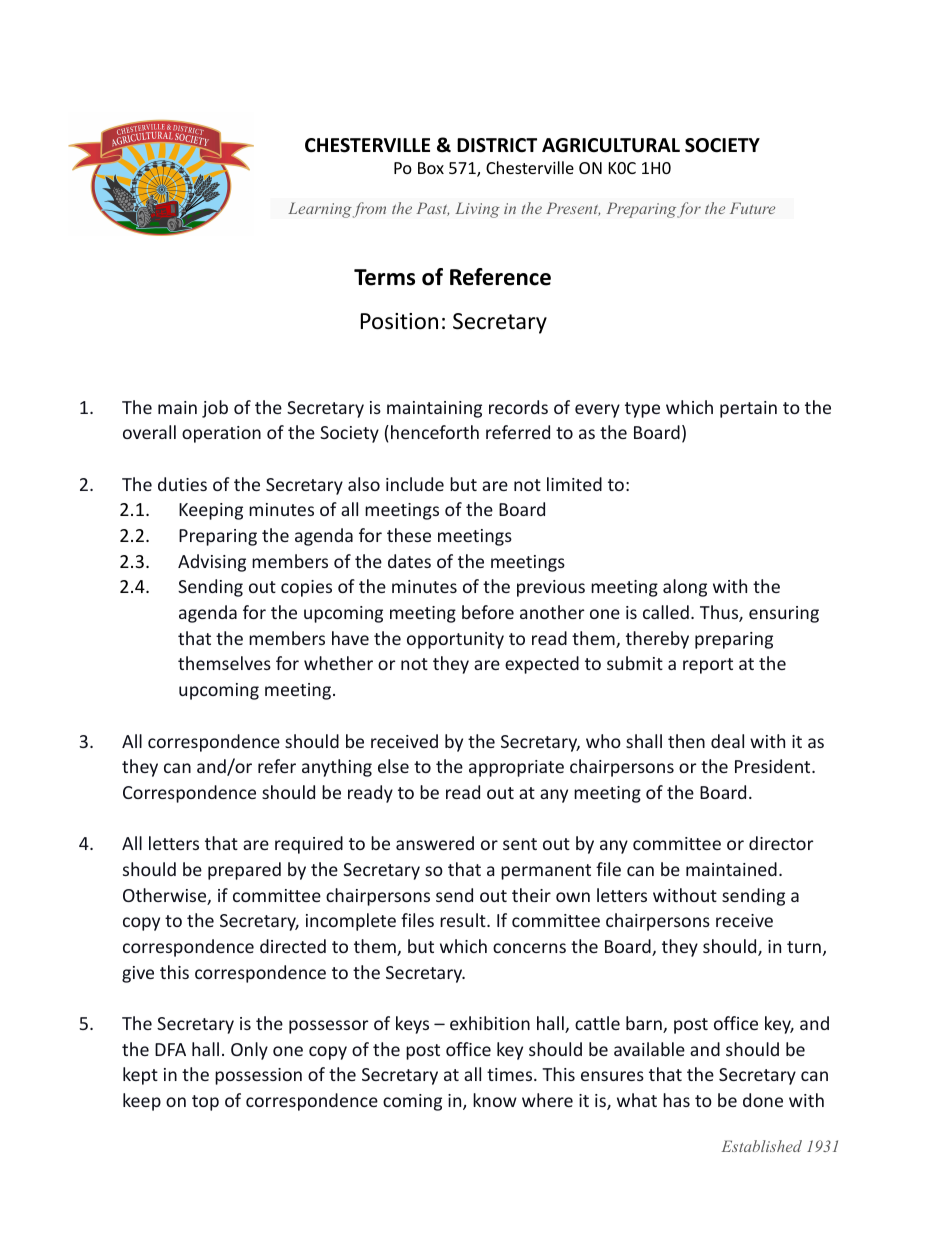  I want to click on know, so click(495, 1100).
